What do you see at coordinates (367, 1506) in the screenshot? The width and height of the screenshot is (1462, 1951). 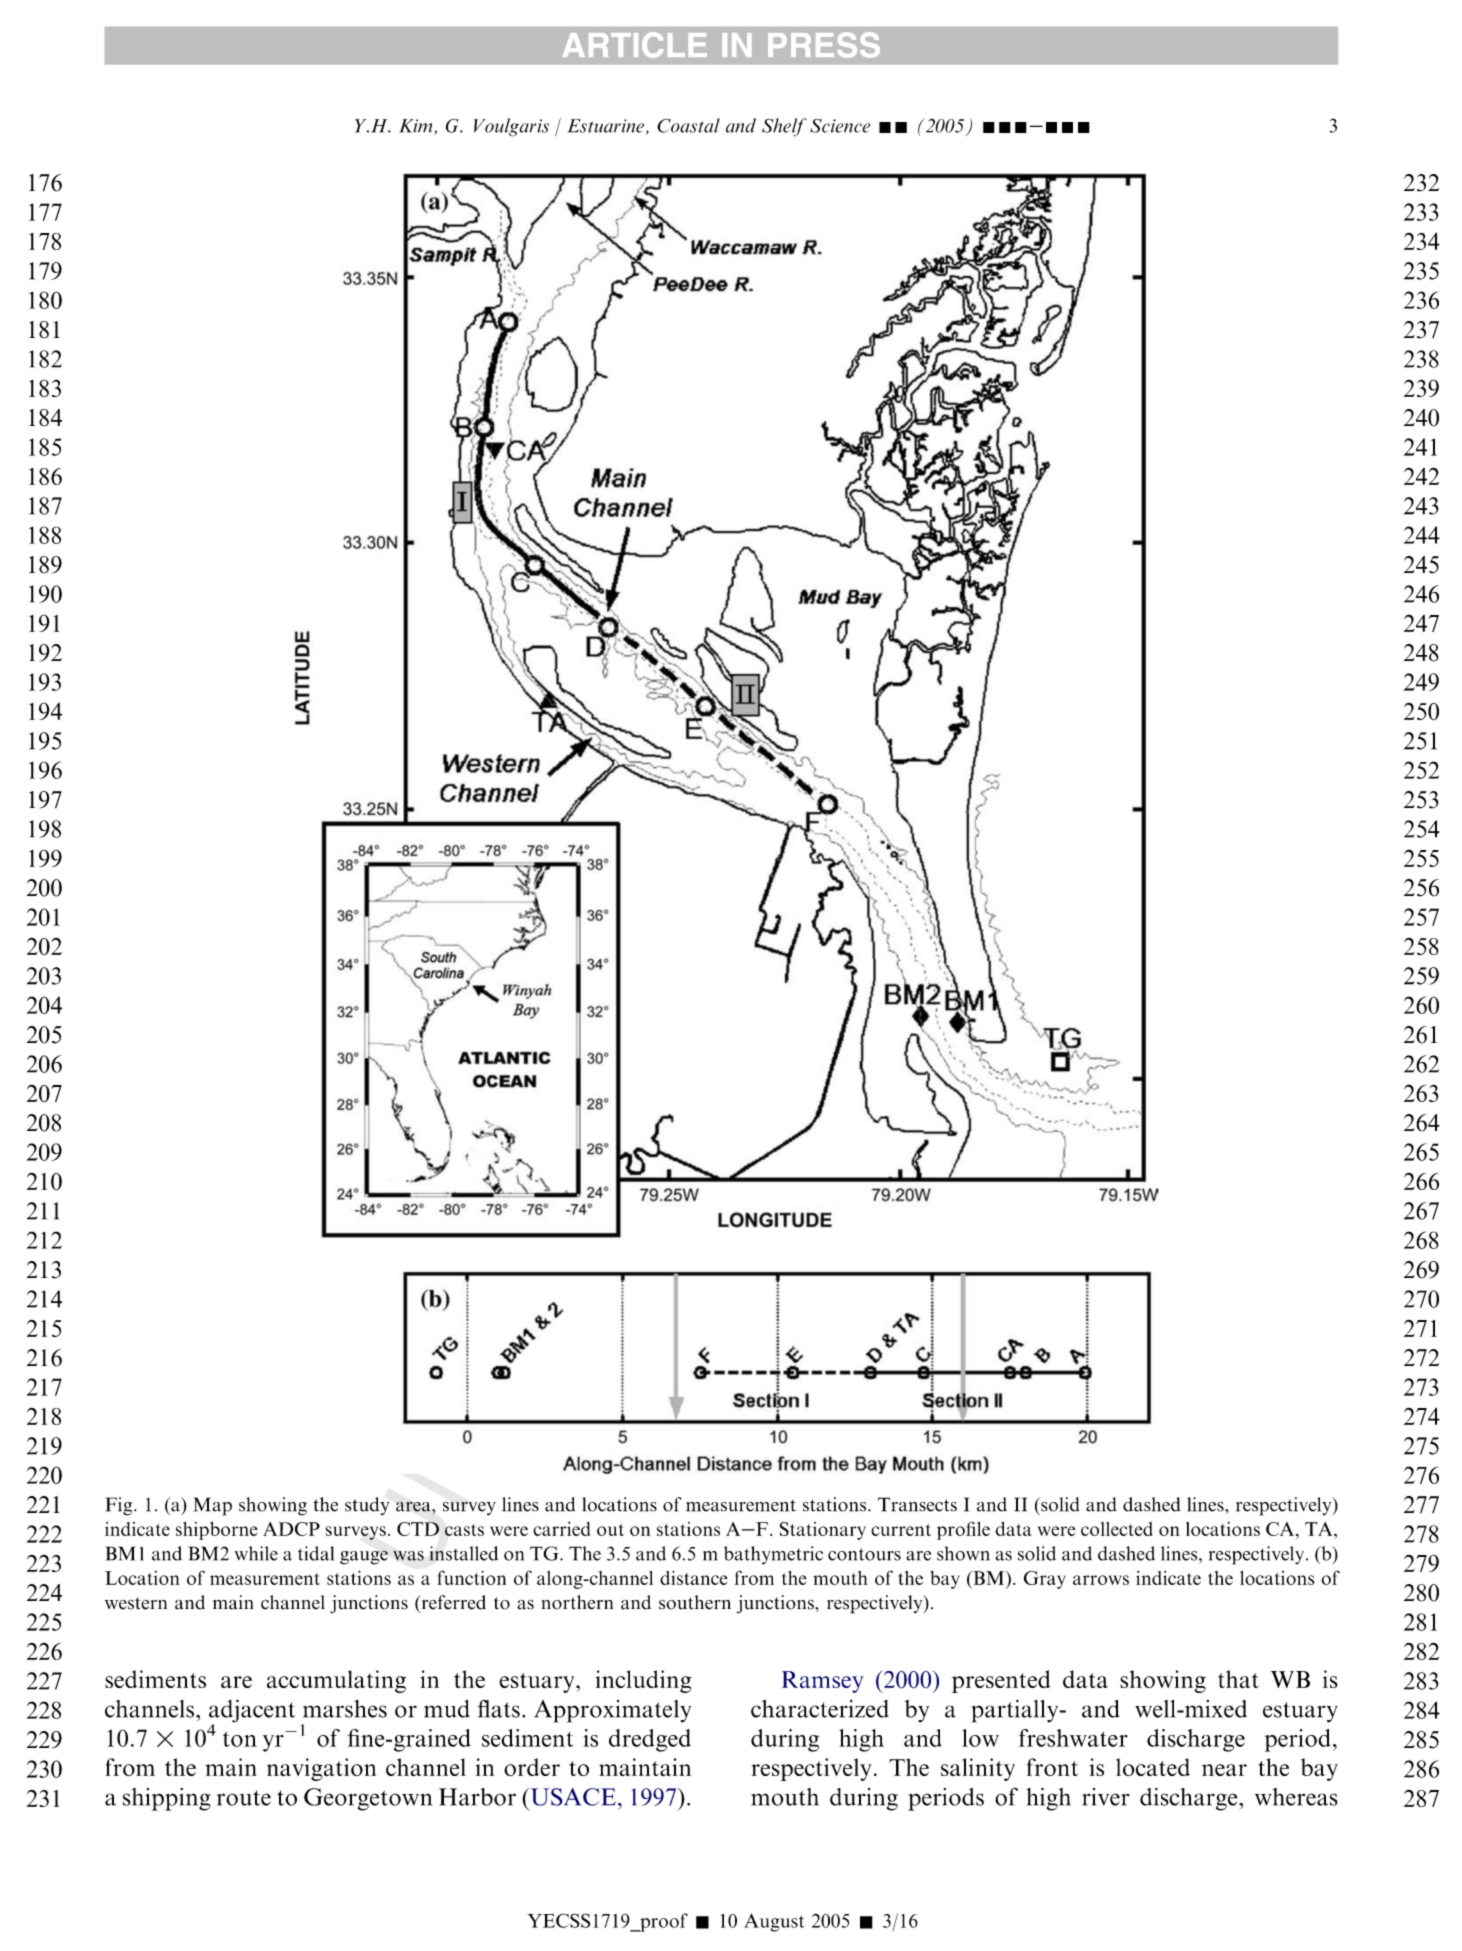 I see `study` at bounding box center [367, 1506].
